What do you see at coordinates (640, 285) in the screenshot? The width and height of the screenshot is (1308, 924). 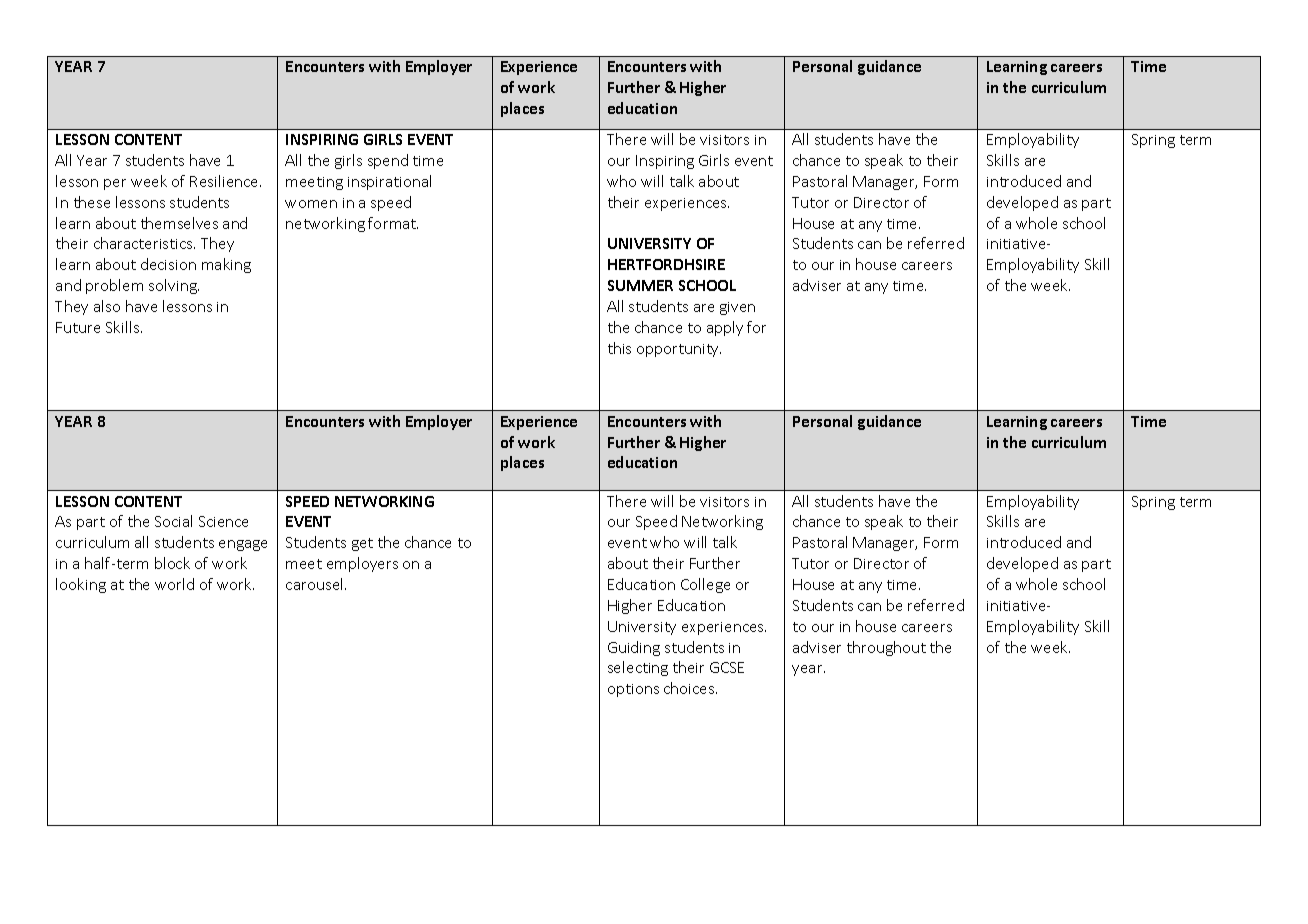 I see `SUMMER` at bounding box center [640, 285].
